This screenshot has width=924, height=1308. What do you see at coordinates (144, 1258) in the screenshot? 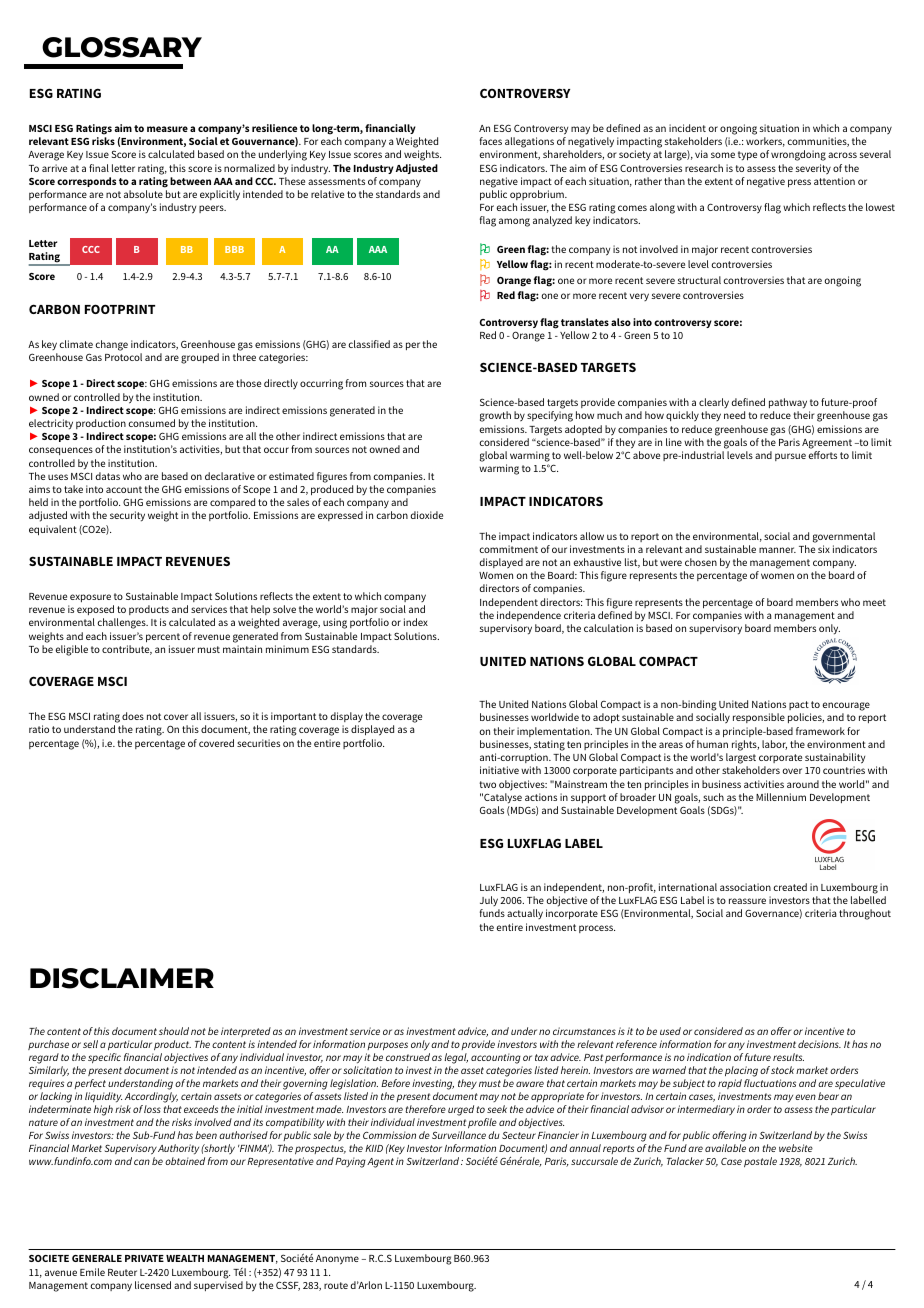
I see `PRIVATE` at bounding box center [144, 1258].
